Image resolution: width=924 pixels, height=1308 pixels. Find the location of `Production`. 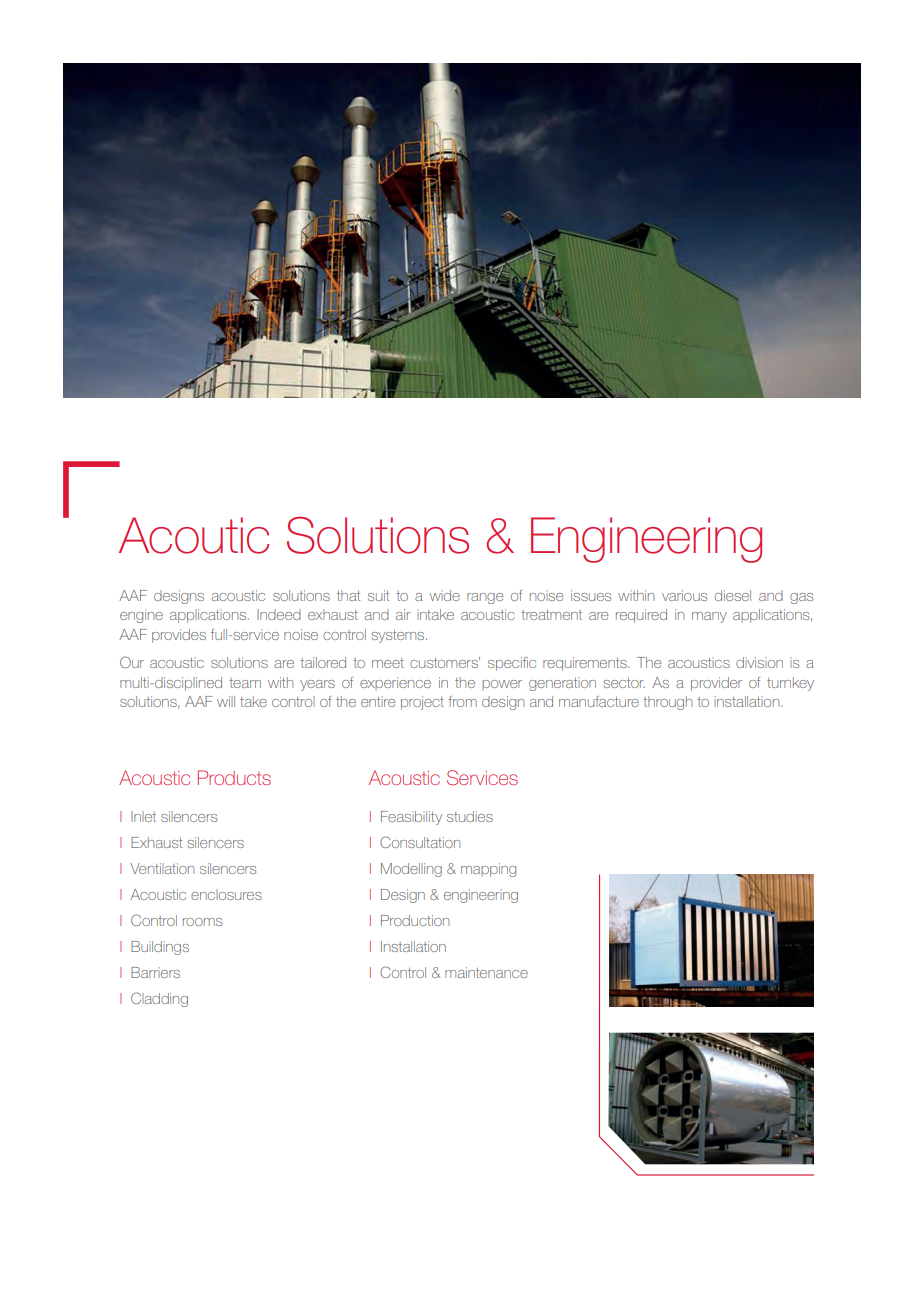

Production is located at coordinates (415, 920).
